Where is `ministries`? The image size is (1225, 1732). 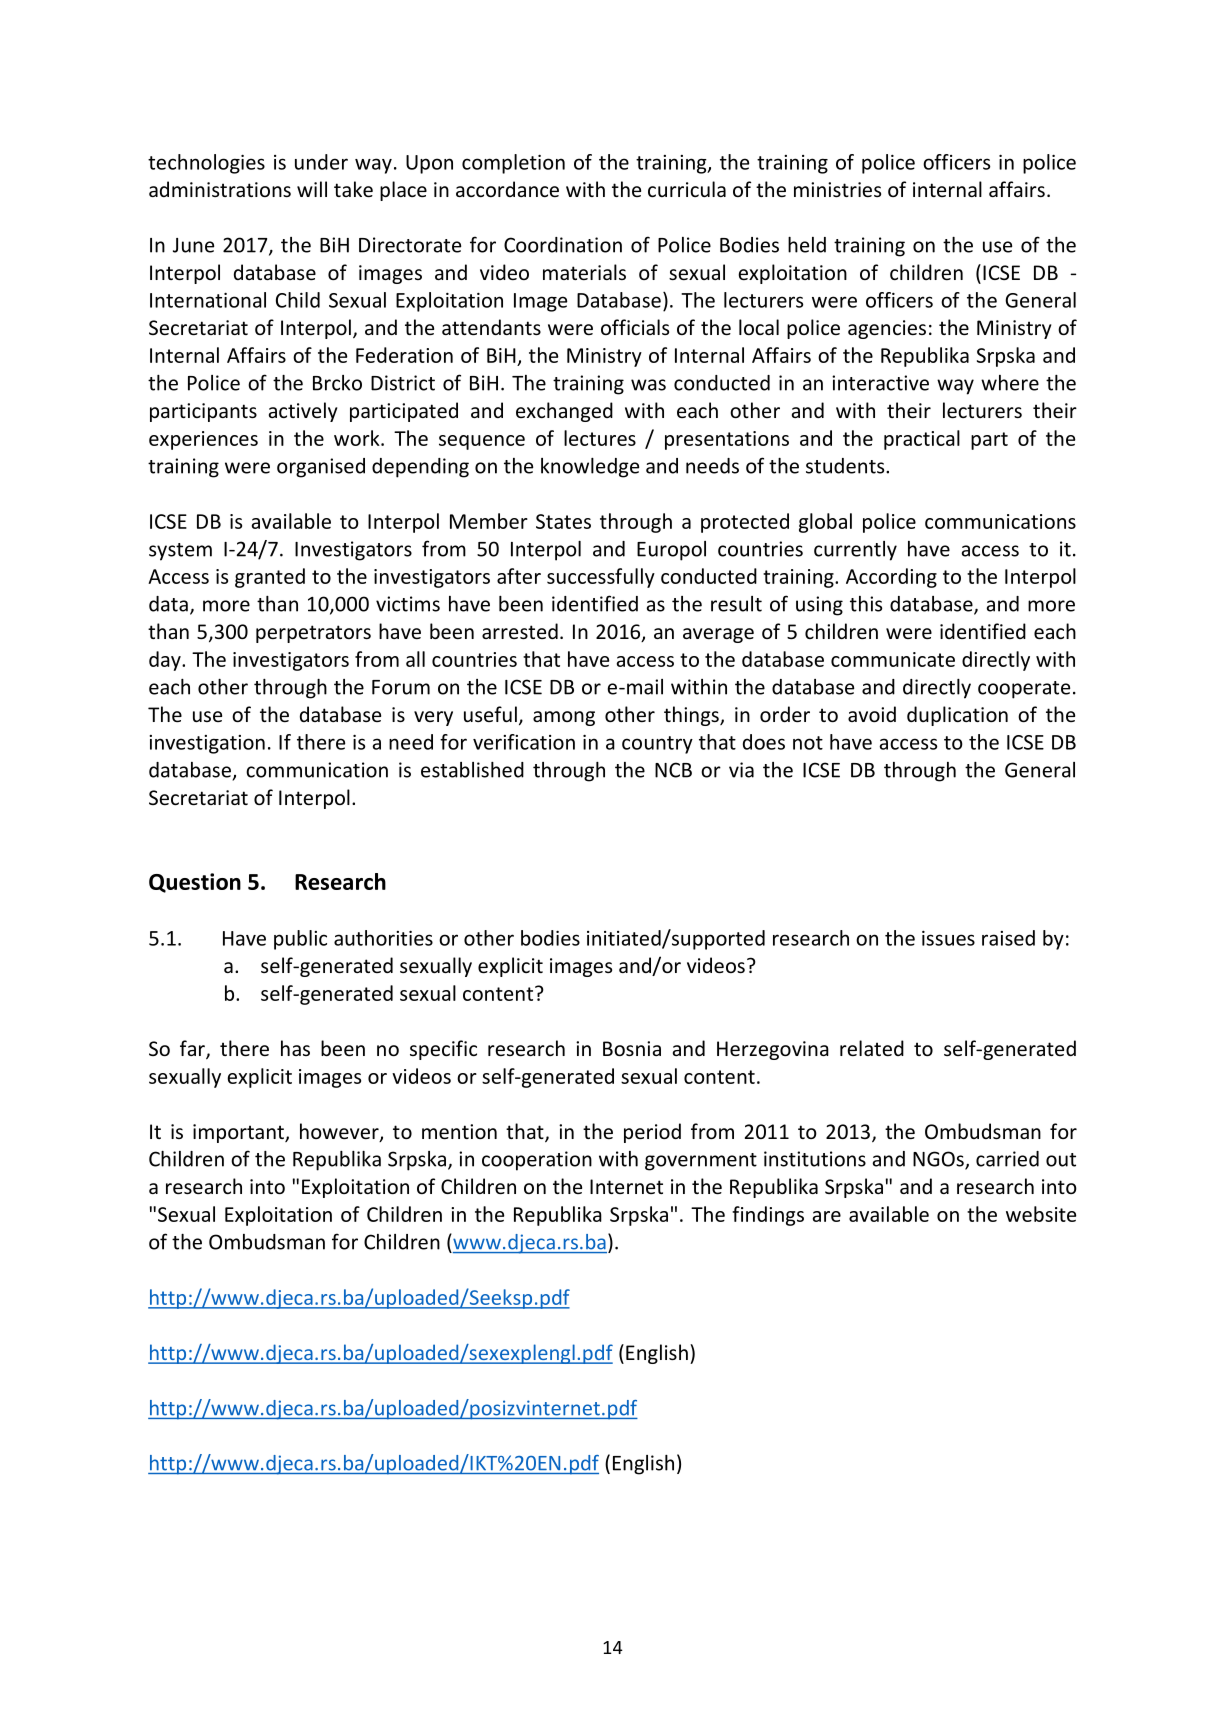 ministries is located at coordinates (837, 189).
